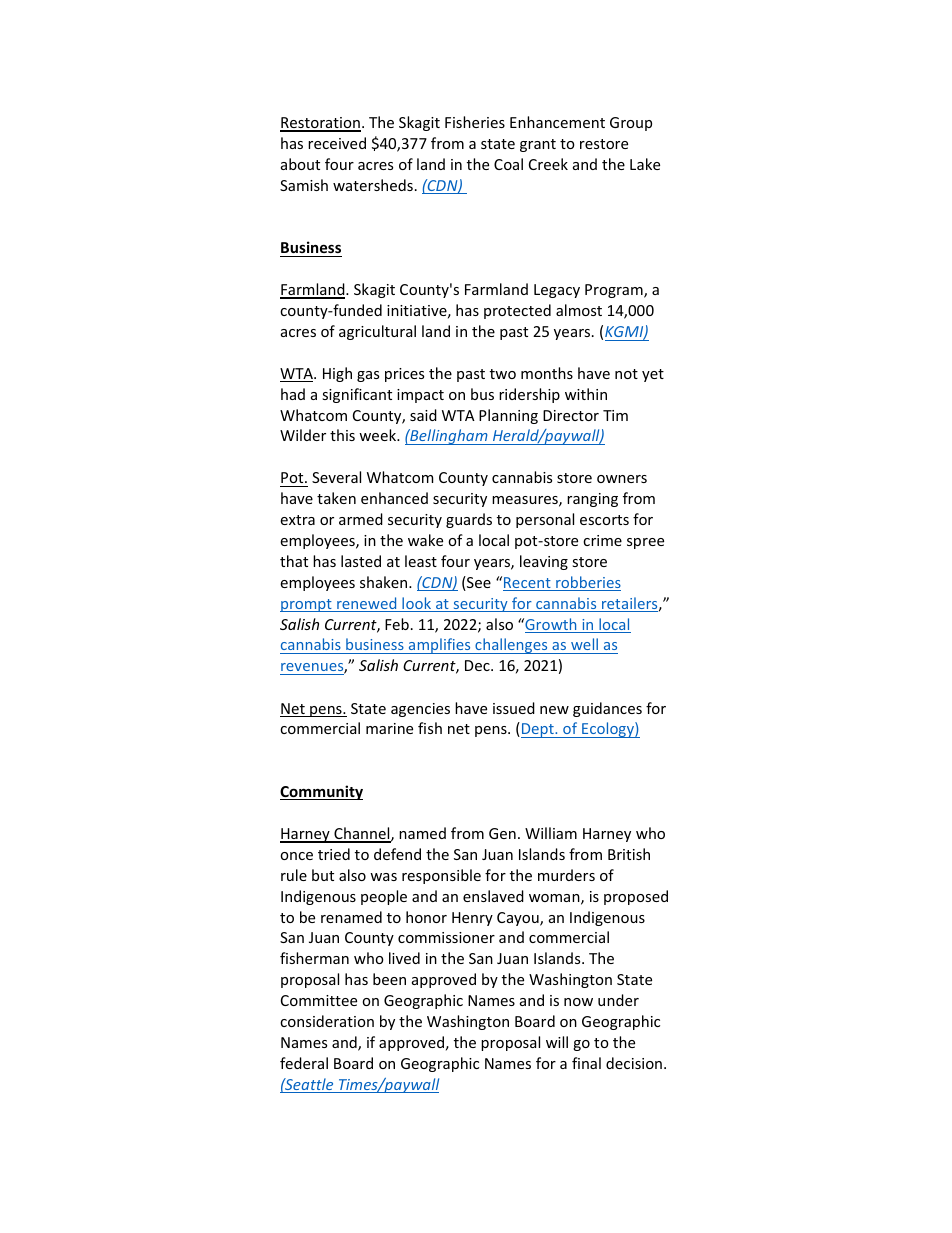 The width and height of the screenshot is (952, 1233). I want to click on owners, so click(622, 479).
